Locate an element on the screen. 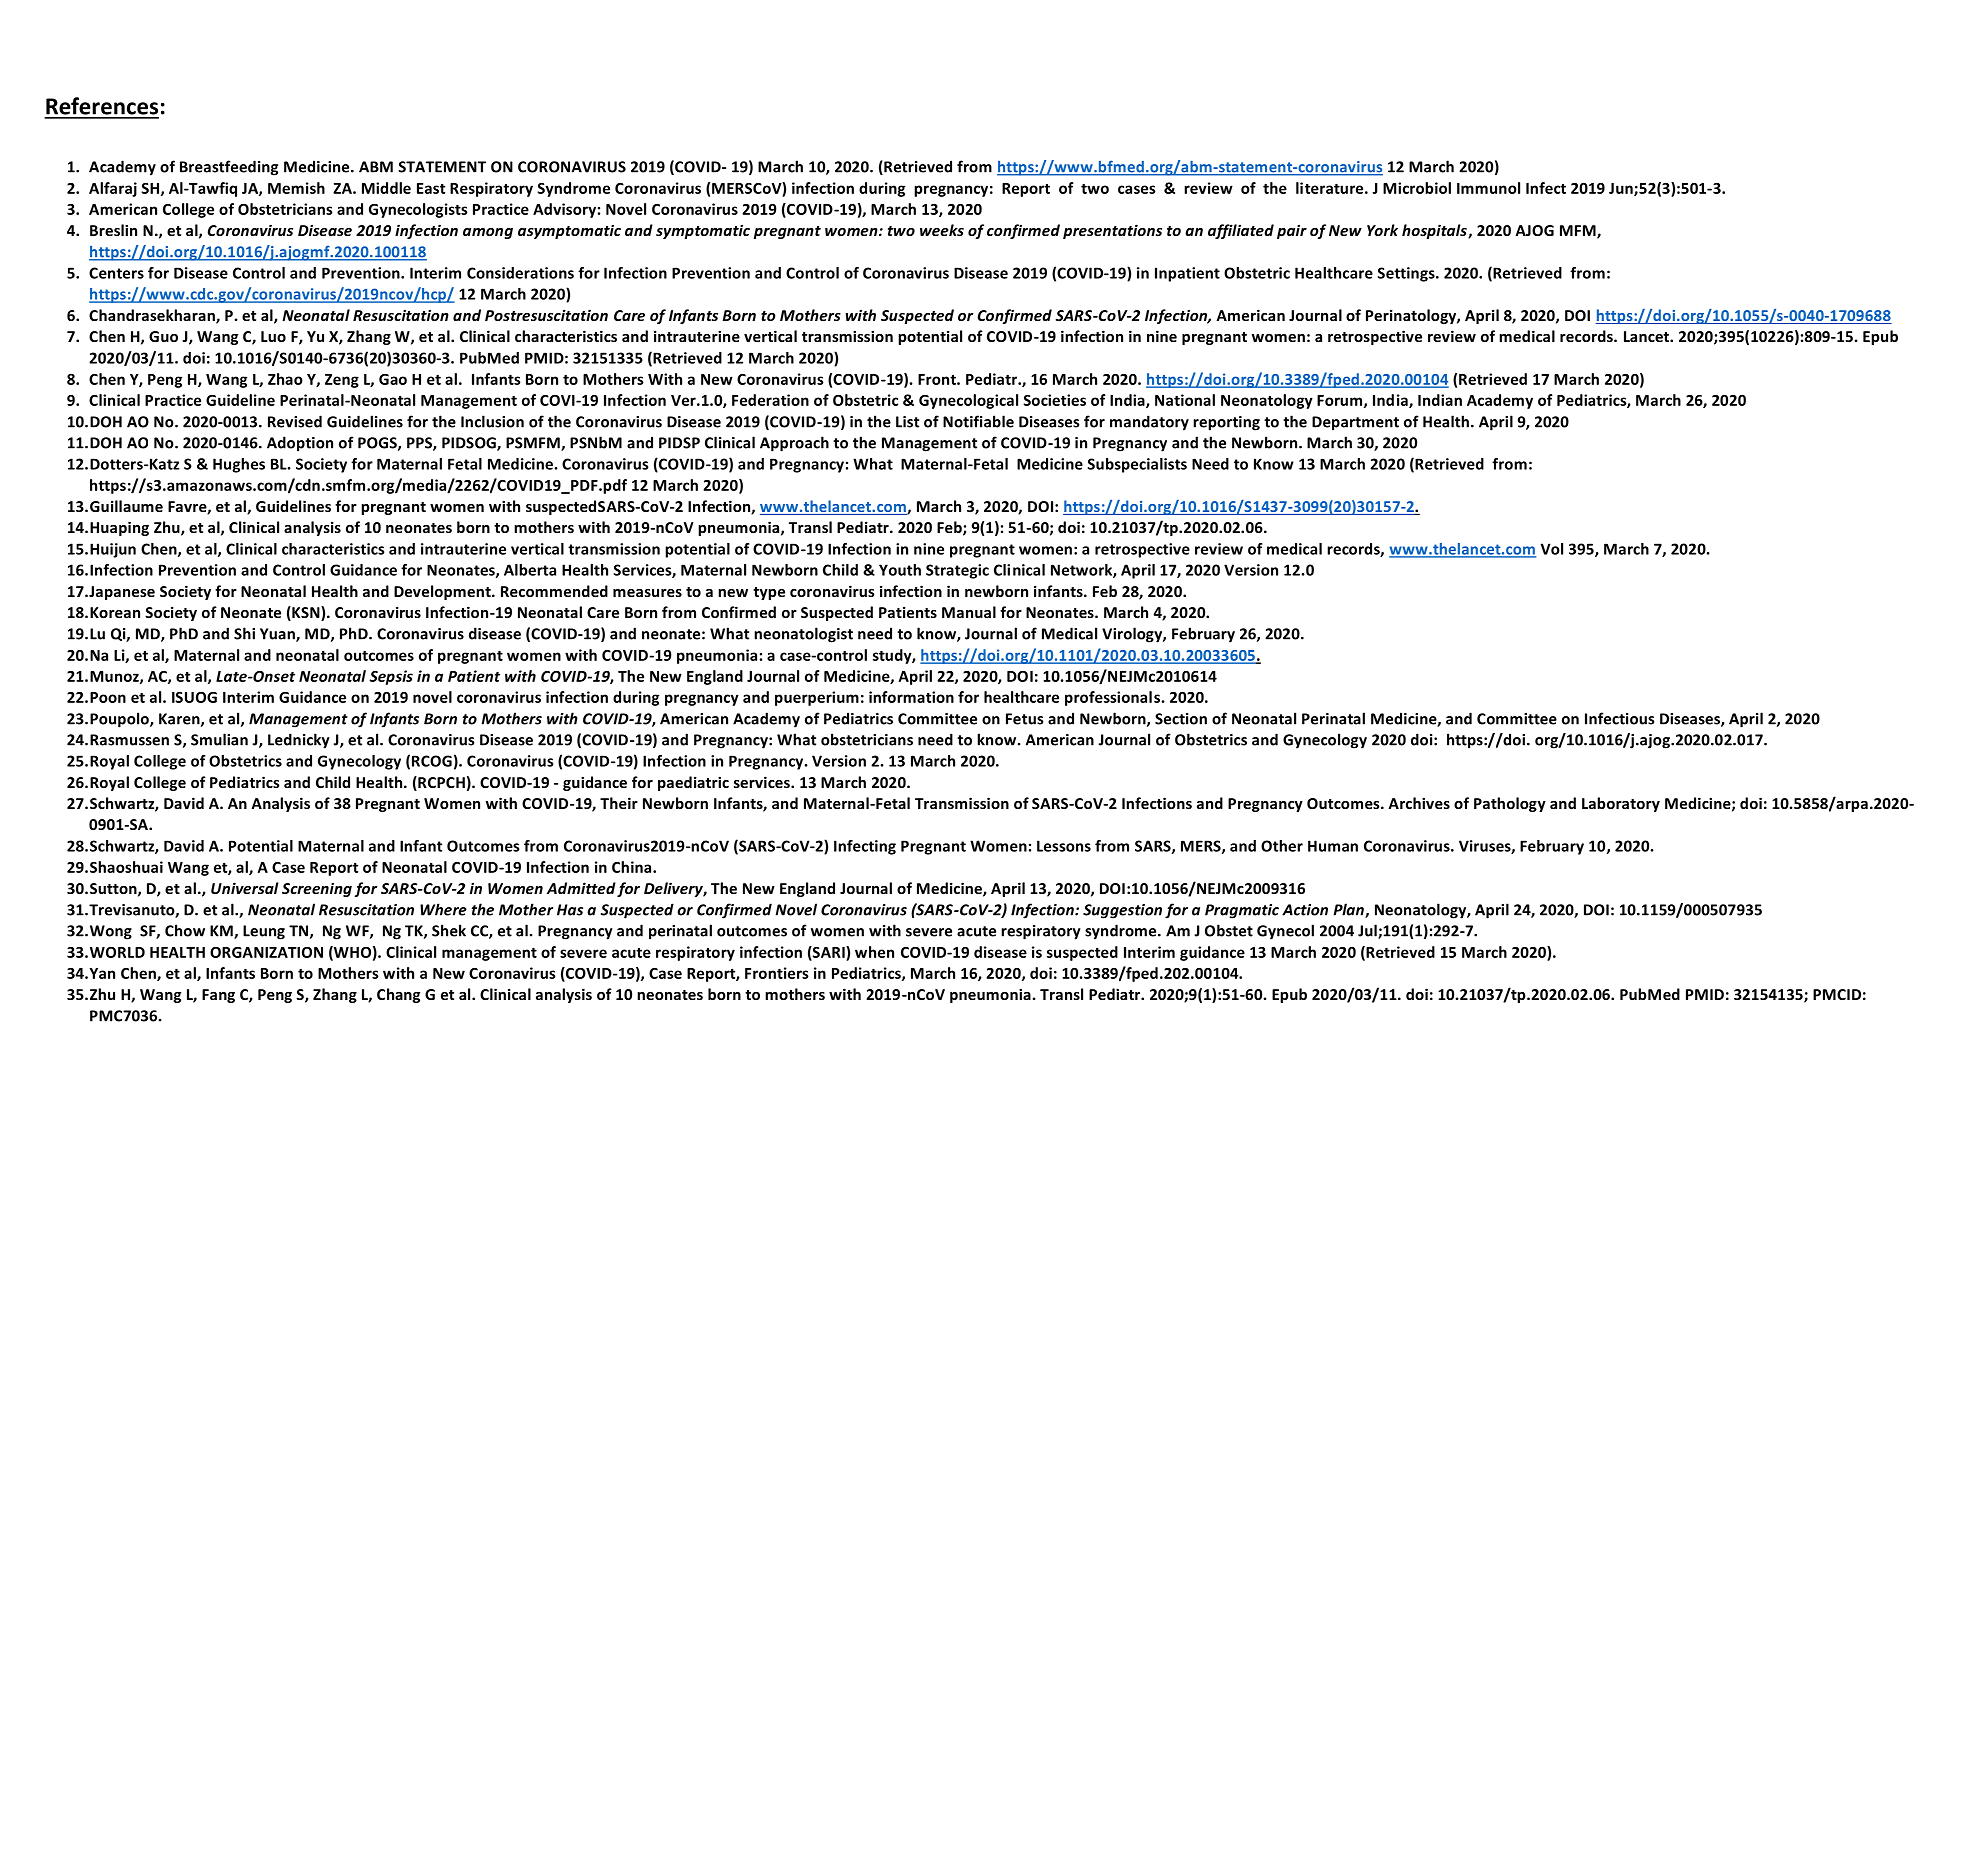  weeks is located at coordinates (942, 230).
